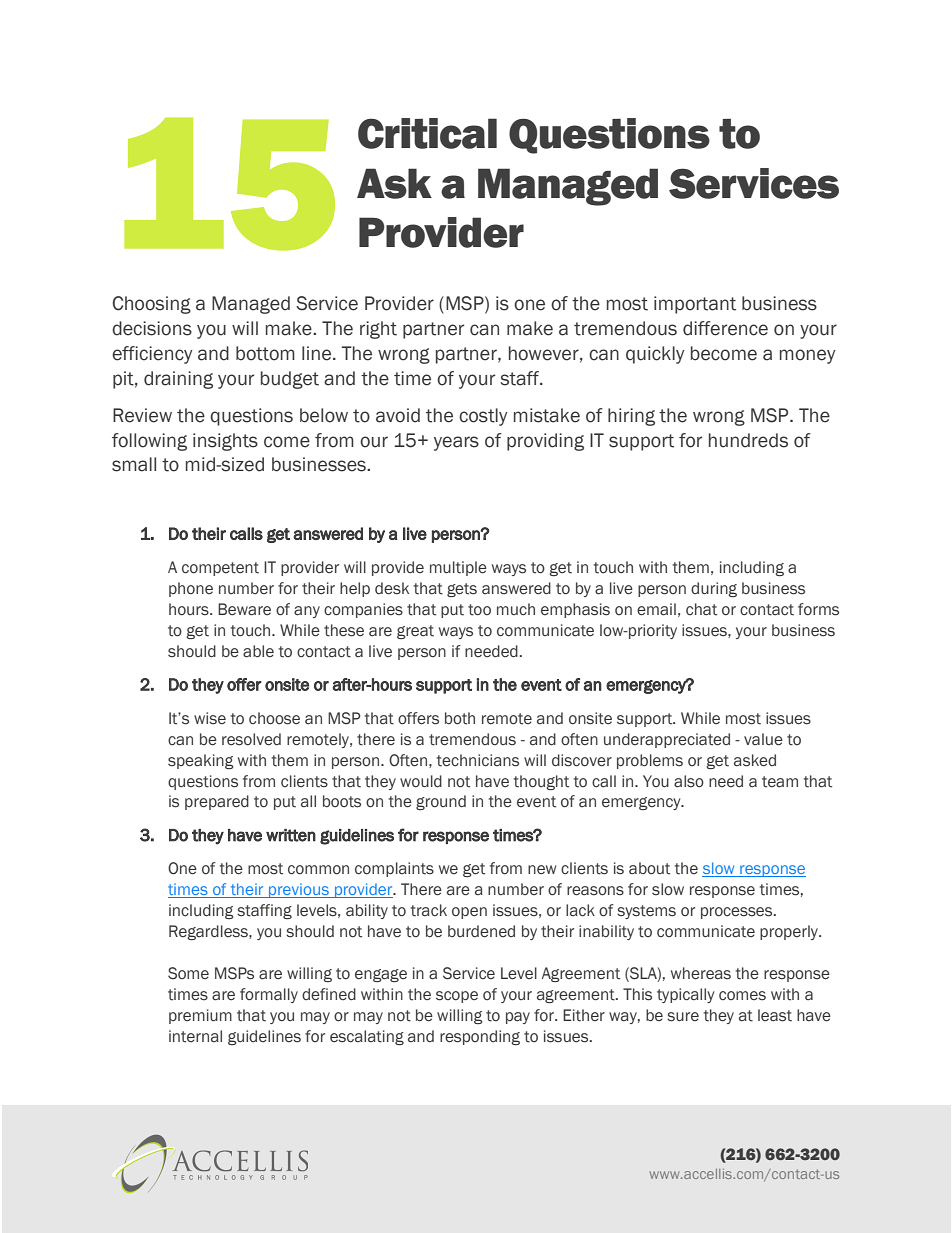 The width and height of the image is (952, 1233). Describe the element at coordinates (714, 589) in the image. I see `during` at that location.
